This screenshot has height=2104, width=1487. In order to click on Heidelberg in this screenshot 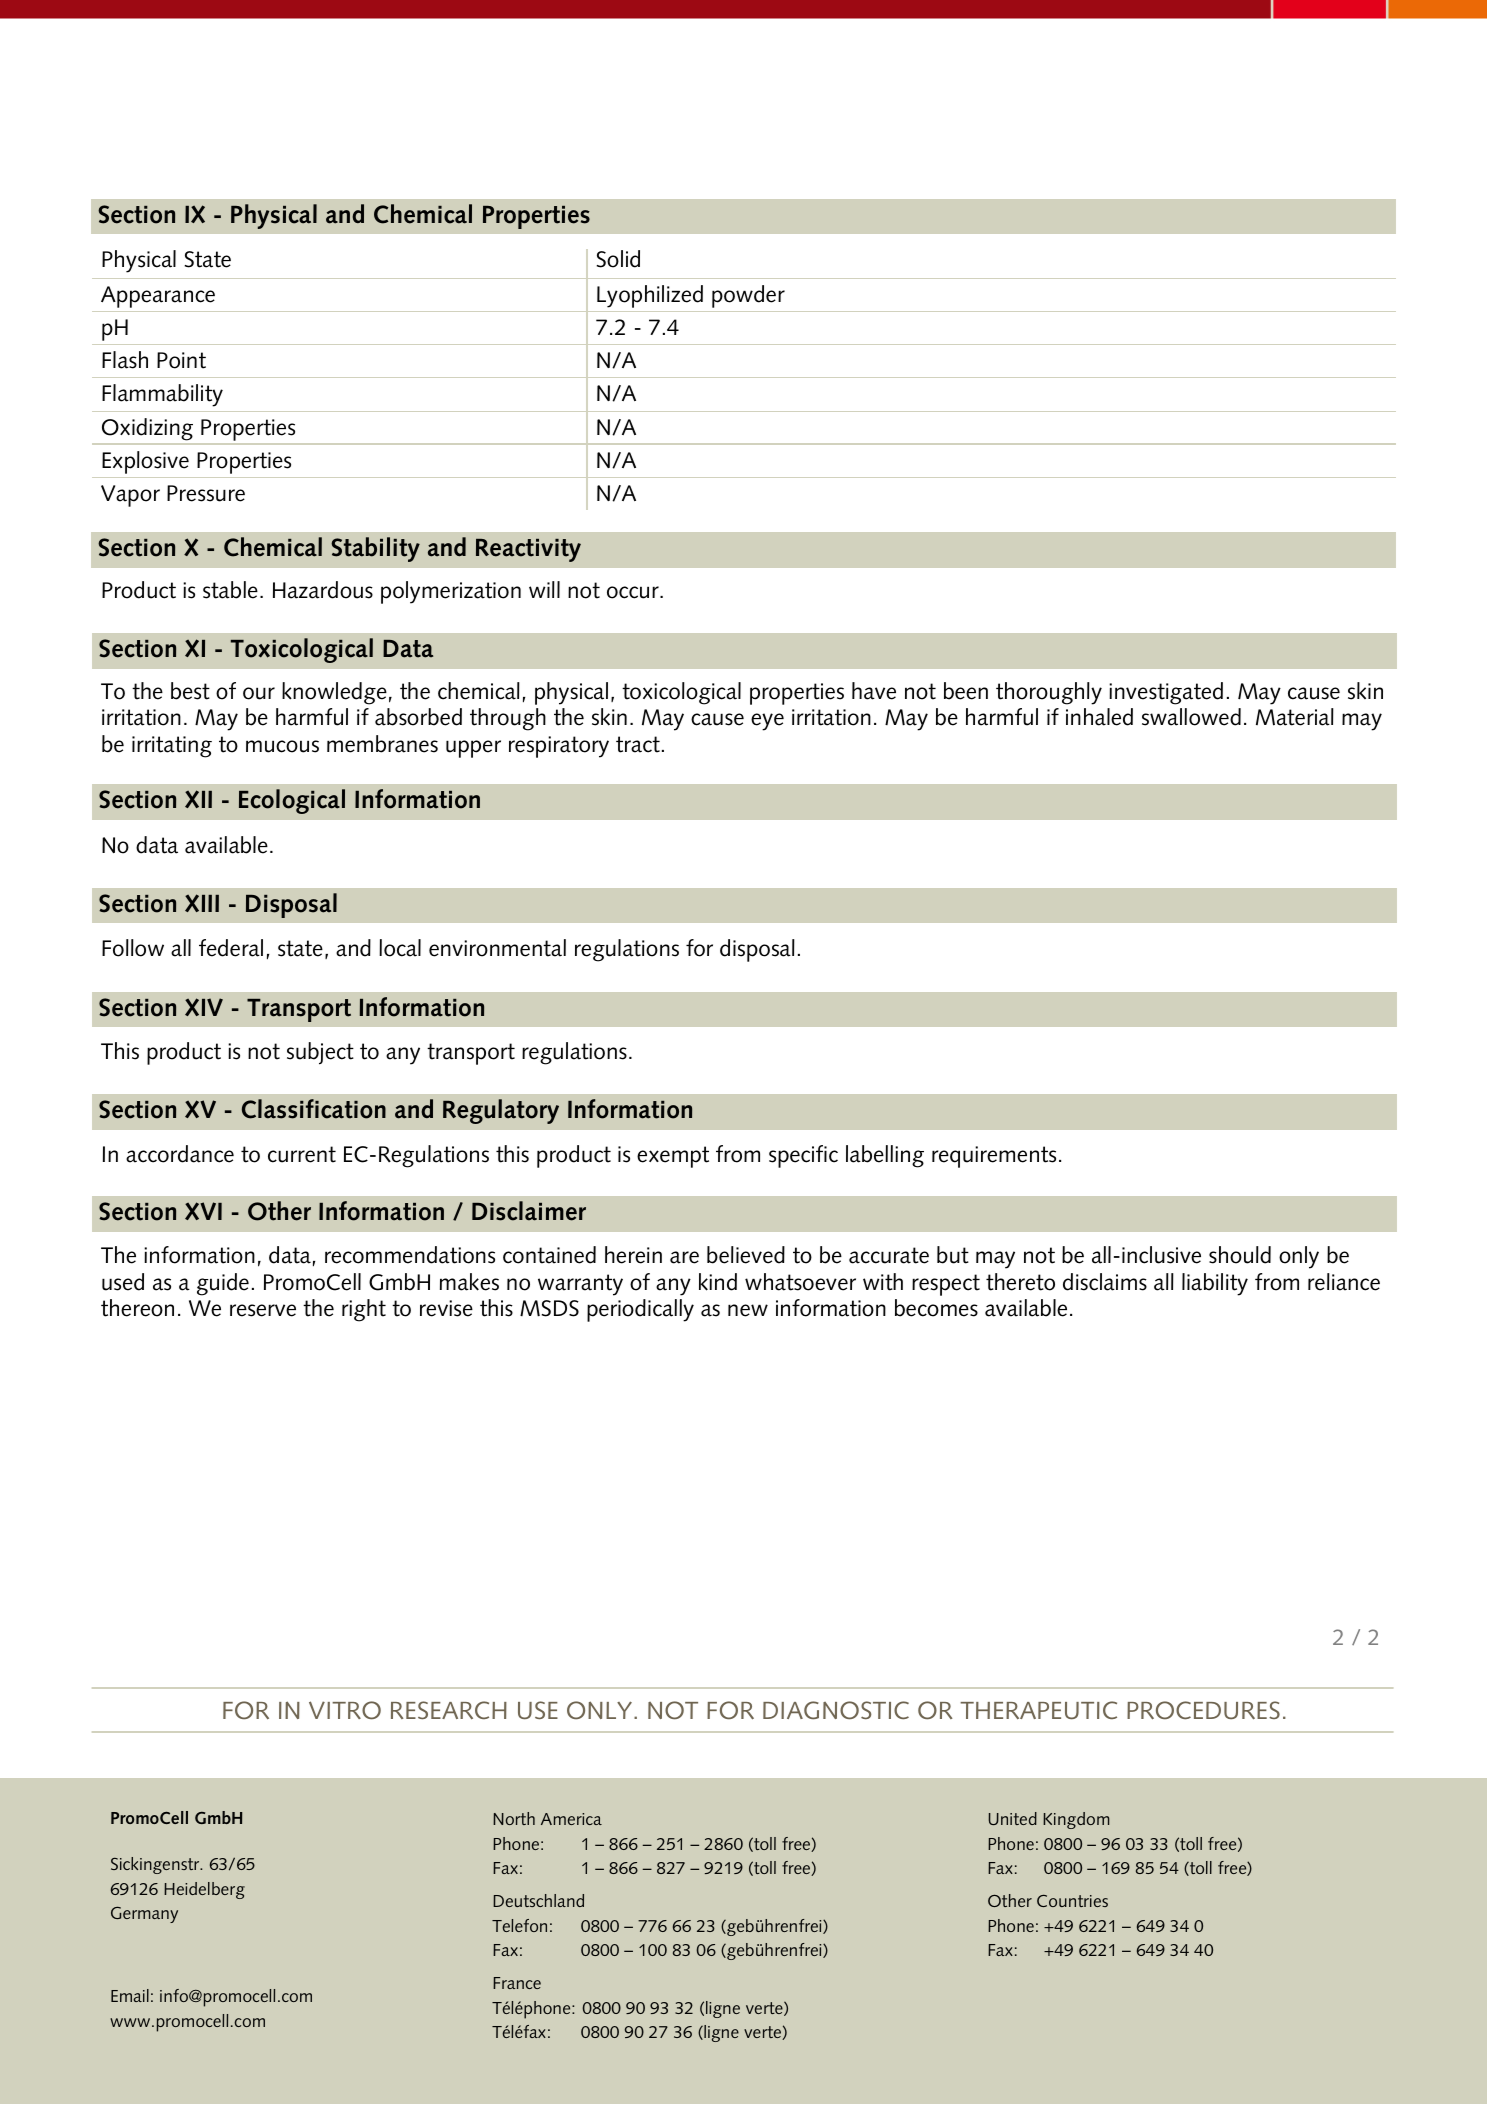, I will do `click(204, 1890)`.
